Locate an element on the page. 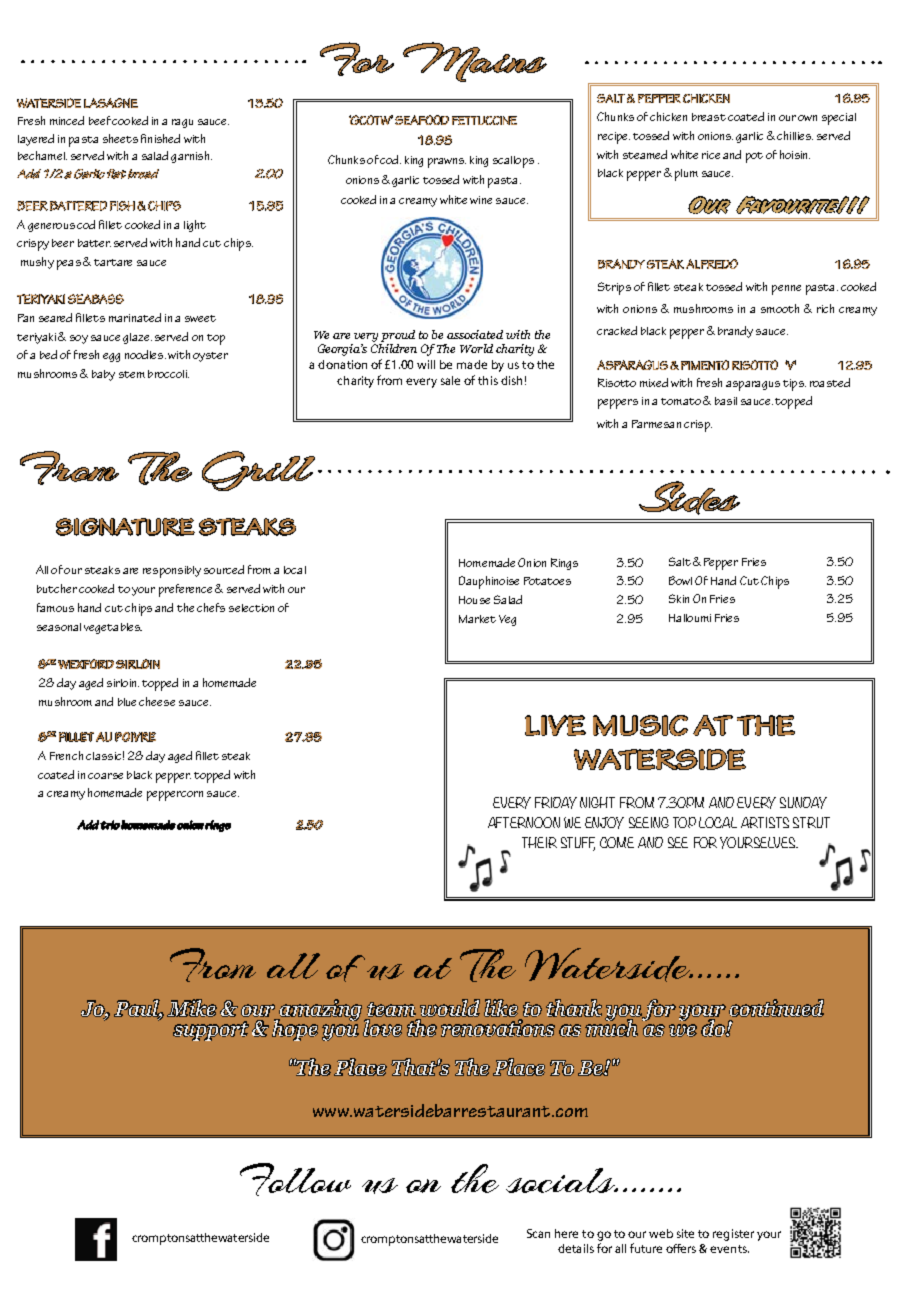 The height and width of the image is (1308, 924). Market is located at coordinates (477, 619).
